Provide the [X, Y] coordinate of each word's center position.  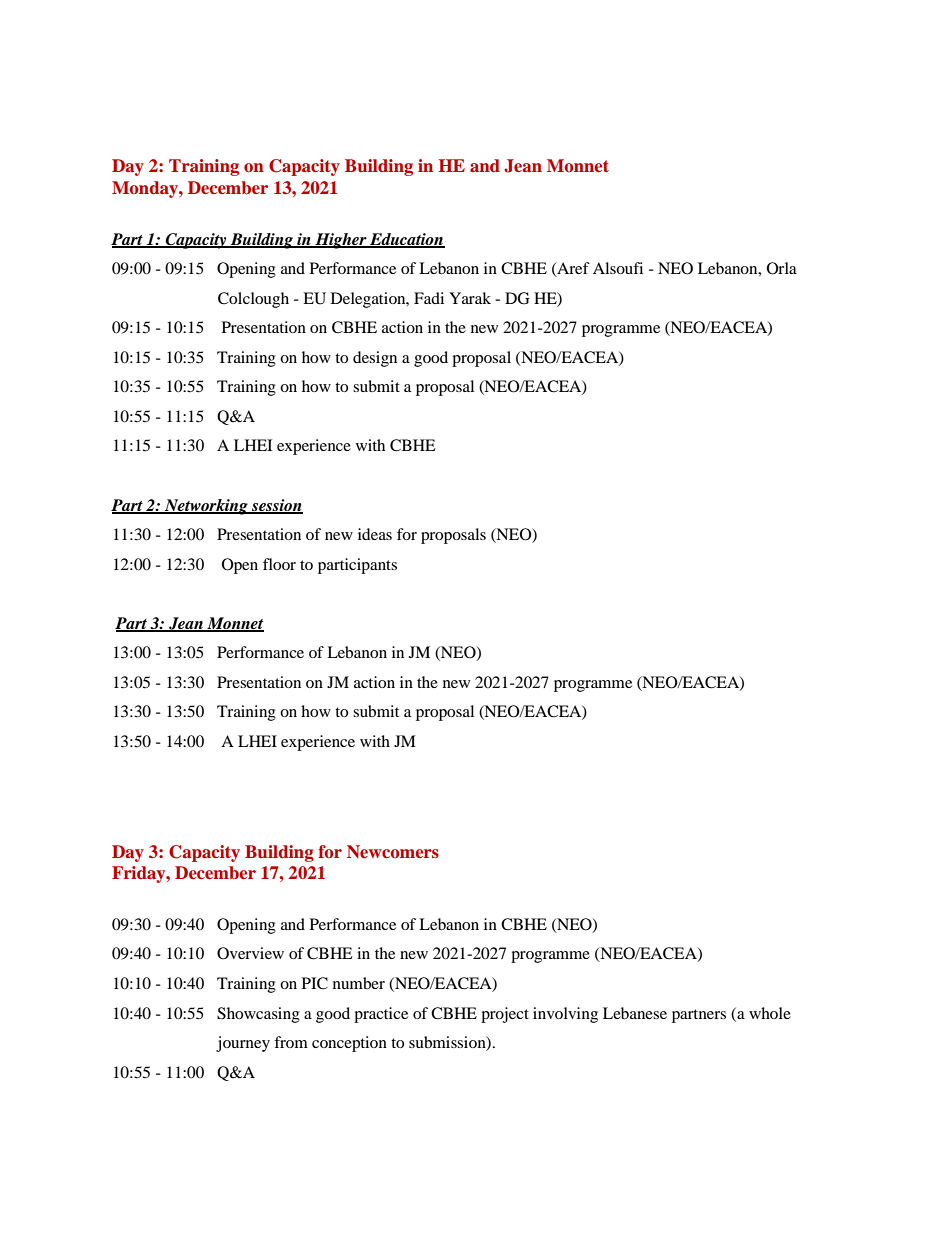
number [359, 983]
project [505, 1015]
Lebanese [635, 1013]
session [276, 506]
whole [770, 1013]
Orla [782, 268]
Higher [341, 241]
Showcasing [258, 1015]
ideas [375, 534]
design [375, 359]
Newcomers [393, 851]
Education [406, 240]
